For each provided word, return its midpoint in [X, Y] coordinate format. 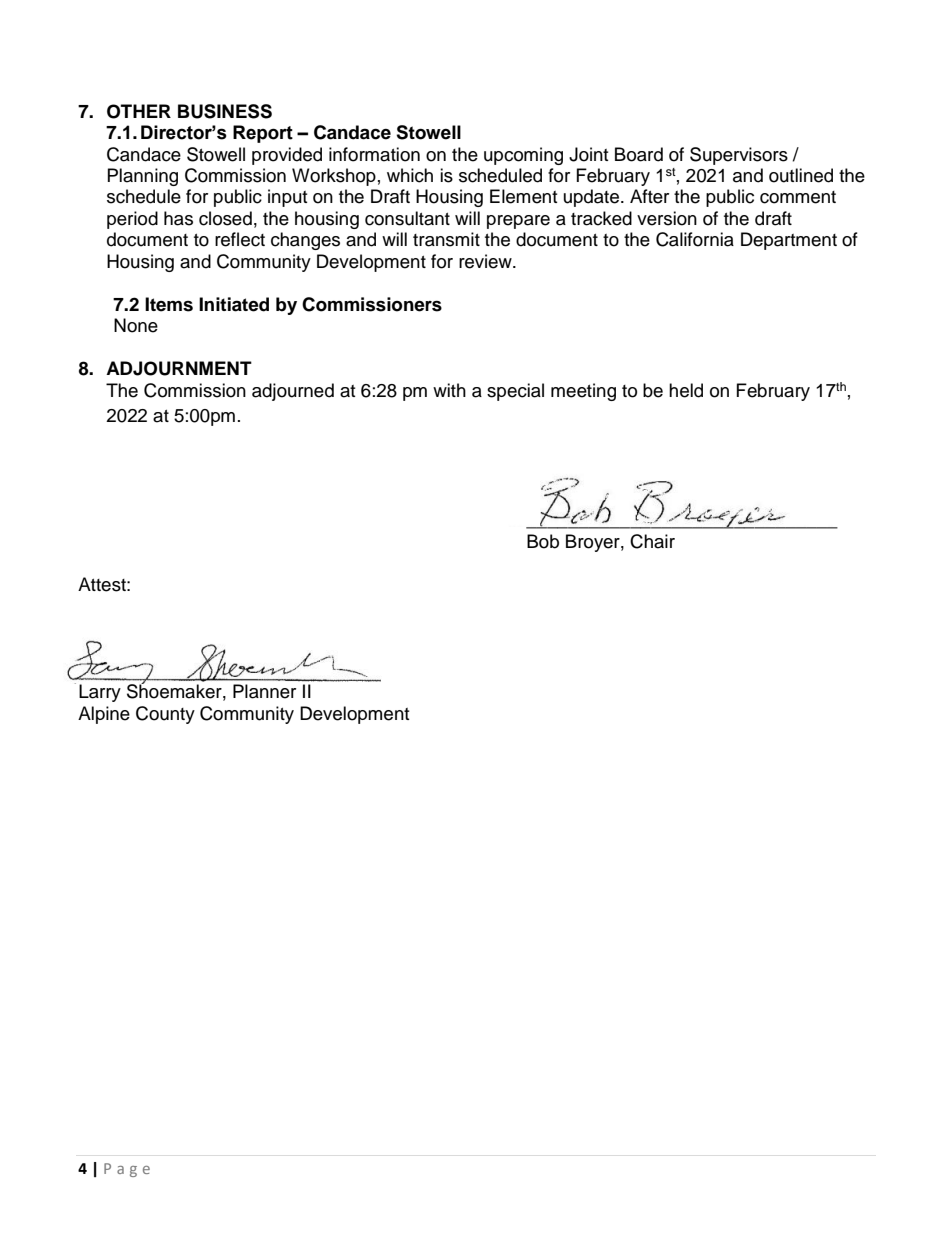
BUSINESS [225, 111]
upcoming [523, 156]
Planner [264, 691]
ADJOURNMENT [179, 368]
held [686, 390]
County [165, 715]
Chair [652, 541]
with [449, 390]
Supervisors [739, 156]
